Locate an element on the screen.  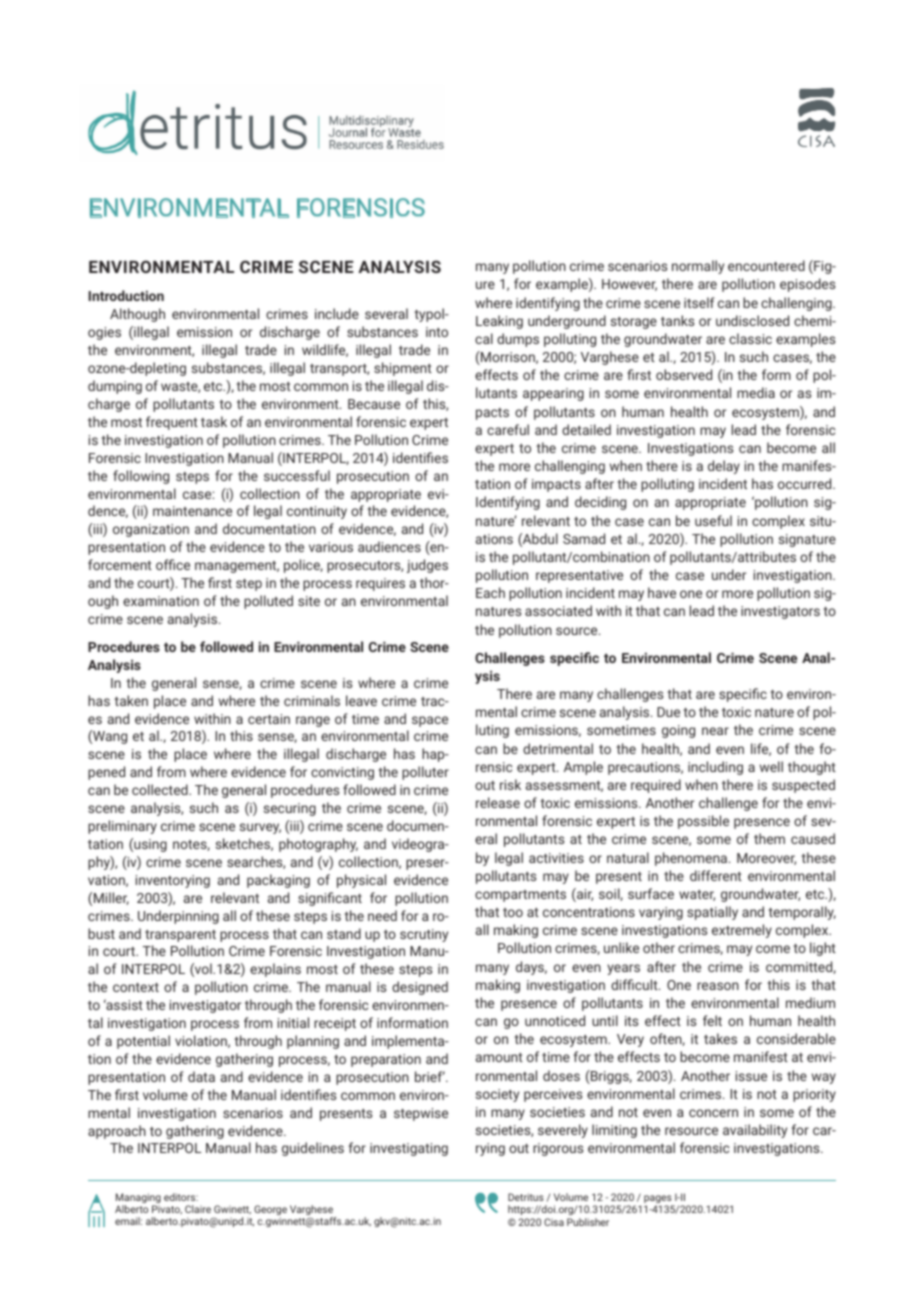
undisclosed is located at coordinates (752, 320).
